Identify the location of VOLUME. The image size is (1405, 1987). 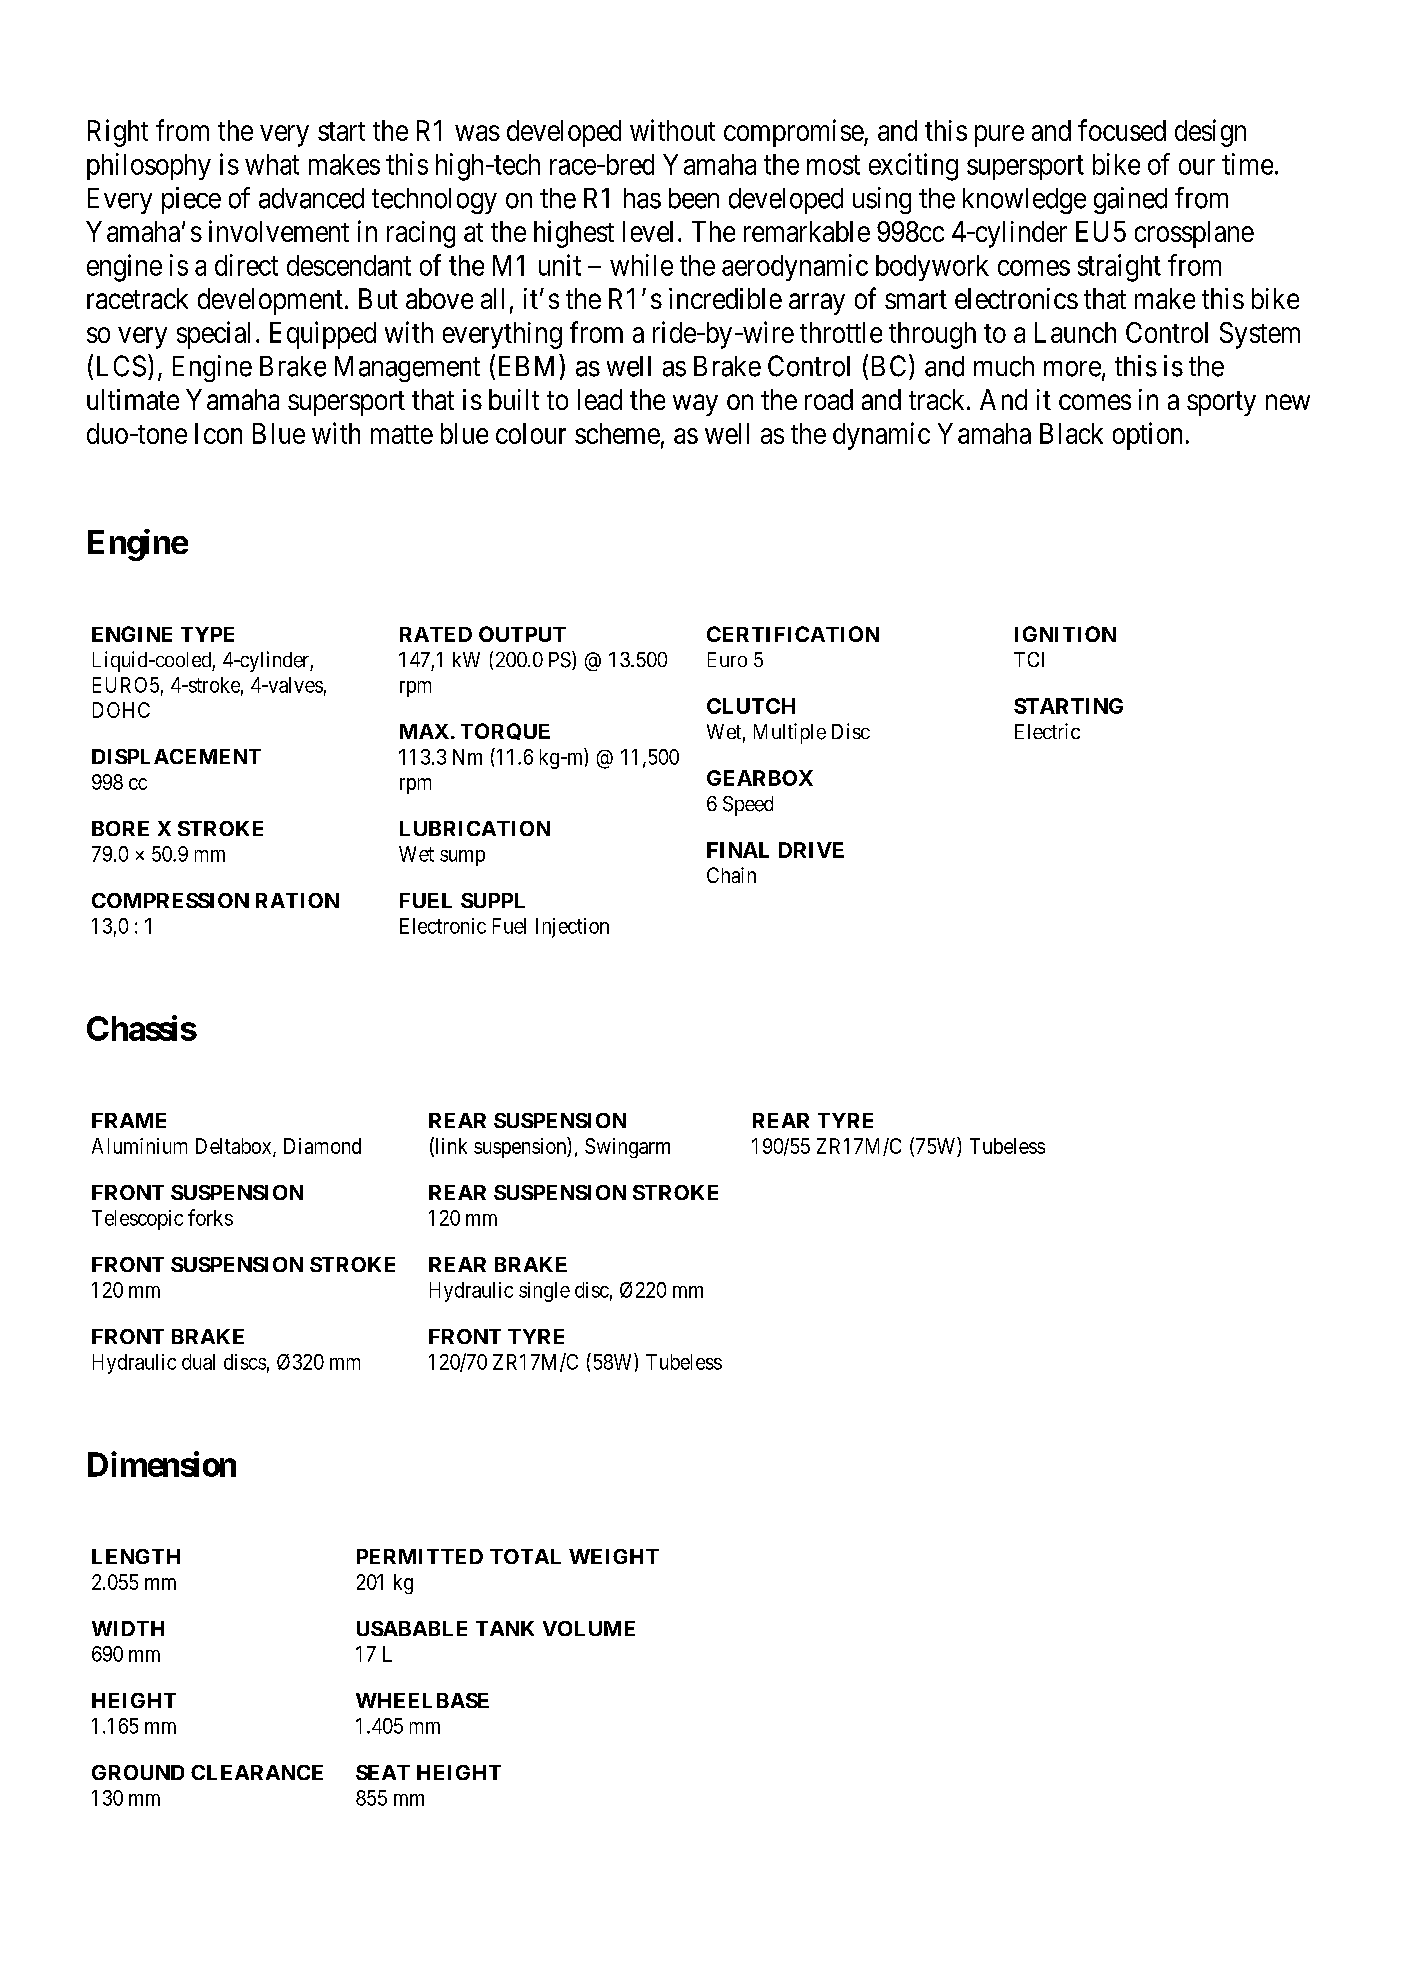
(589, 1628).
